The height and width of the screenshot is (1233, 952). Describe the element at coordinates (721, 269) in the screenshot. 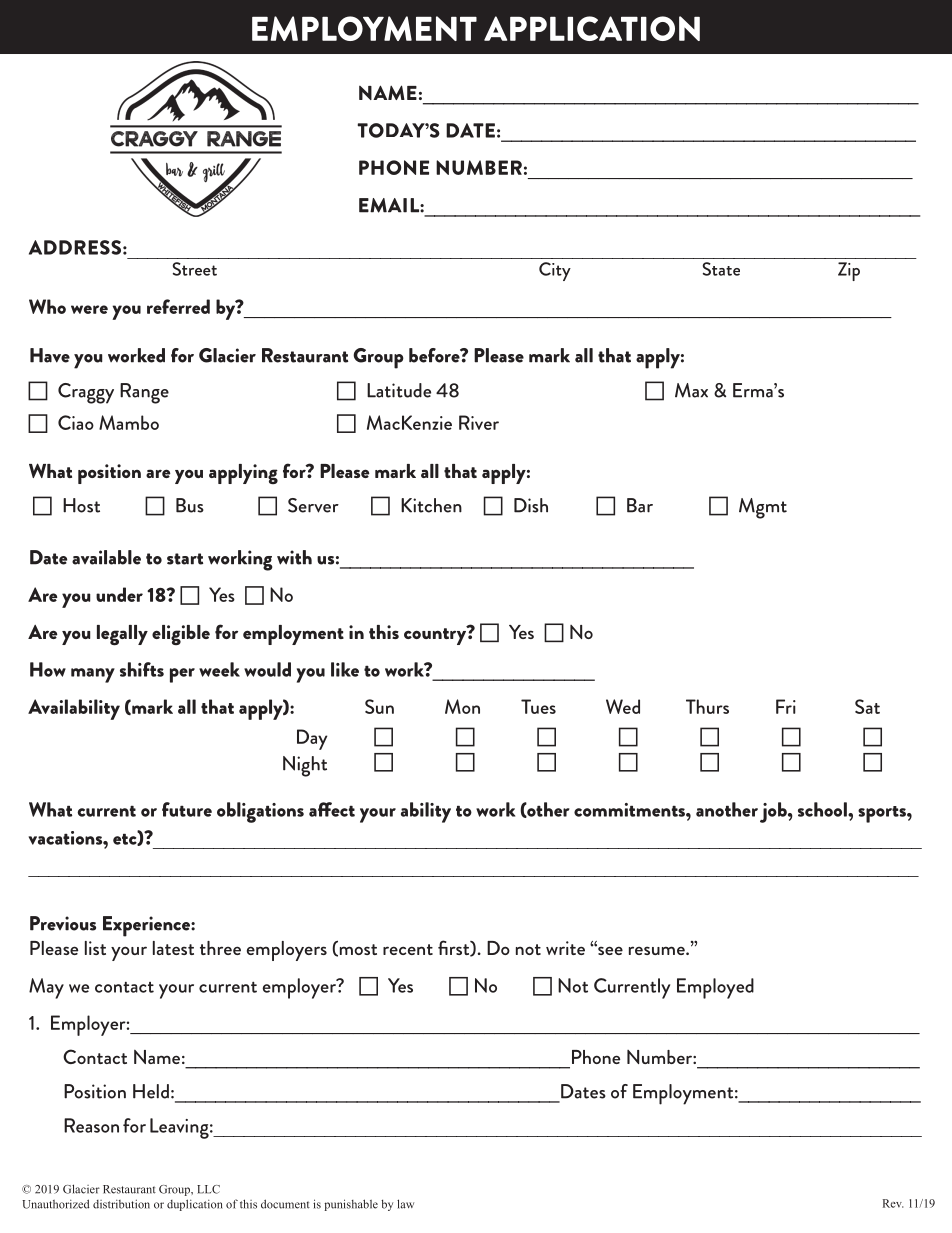

I see `State` at that location.
